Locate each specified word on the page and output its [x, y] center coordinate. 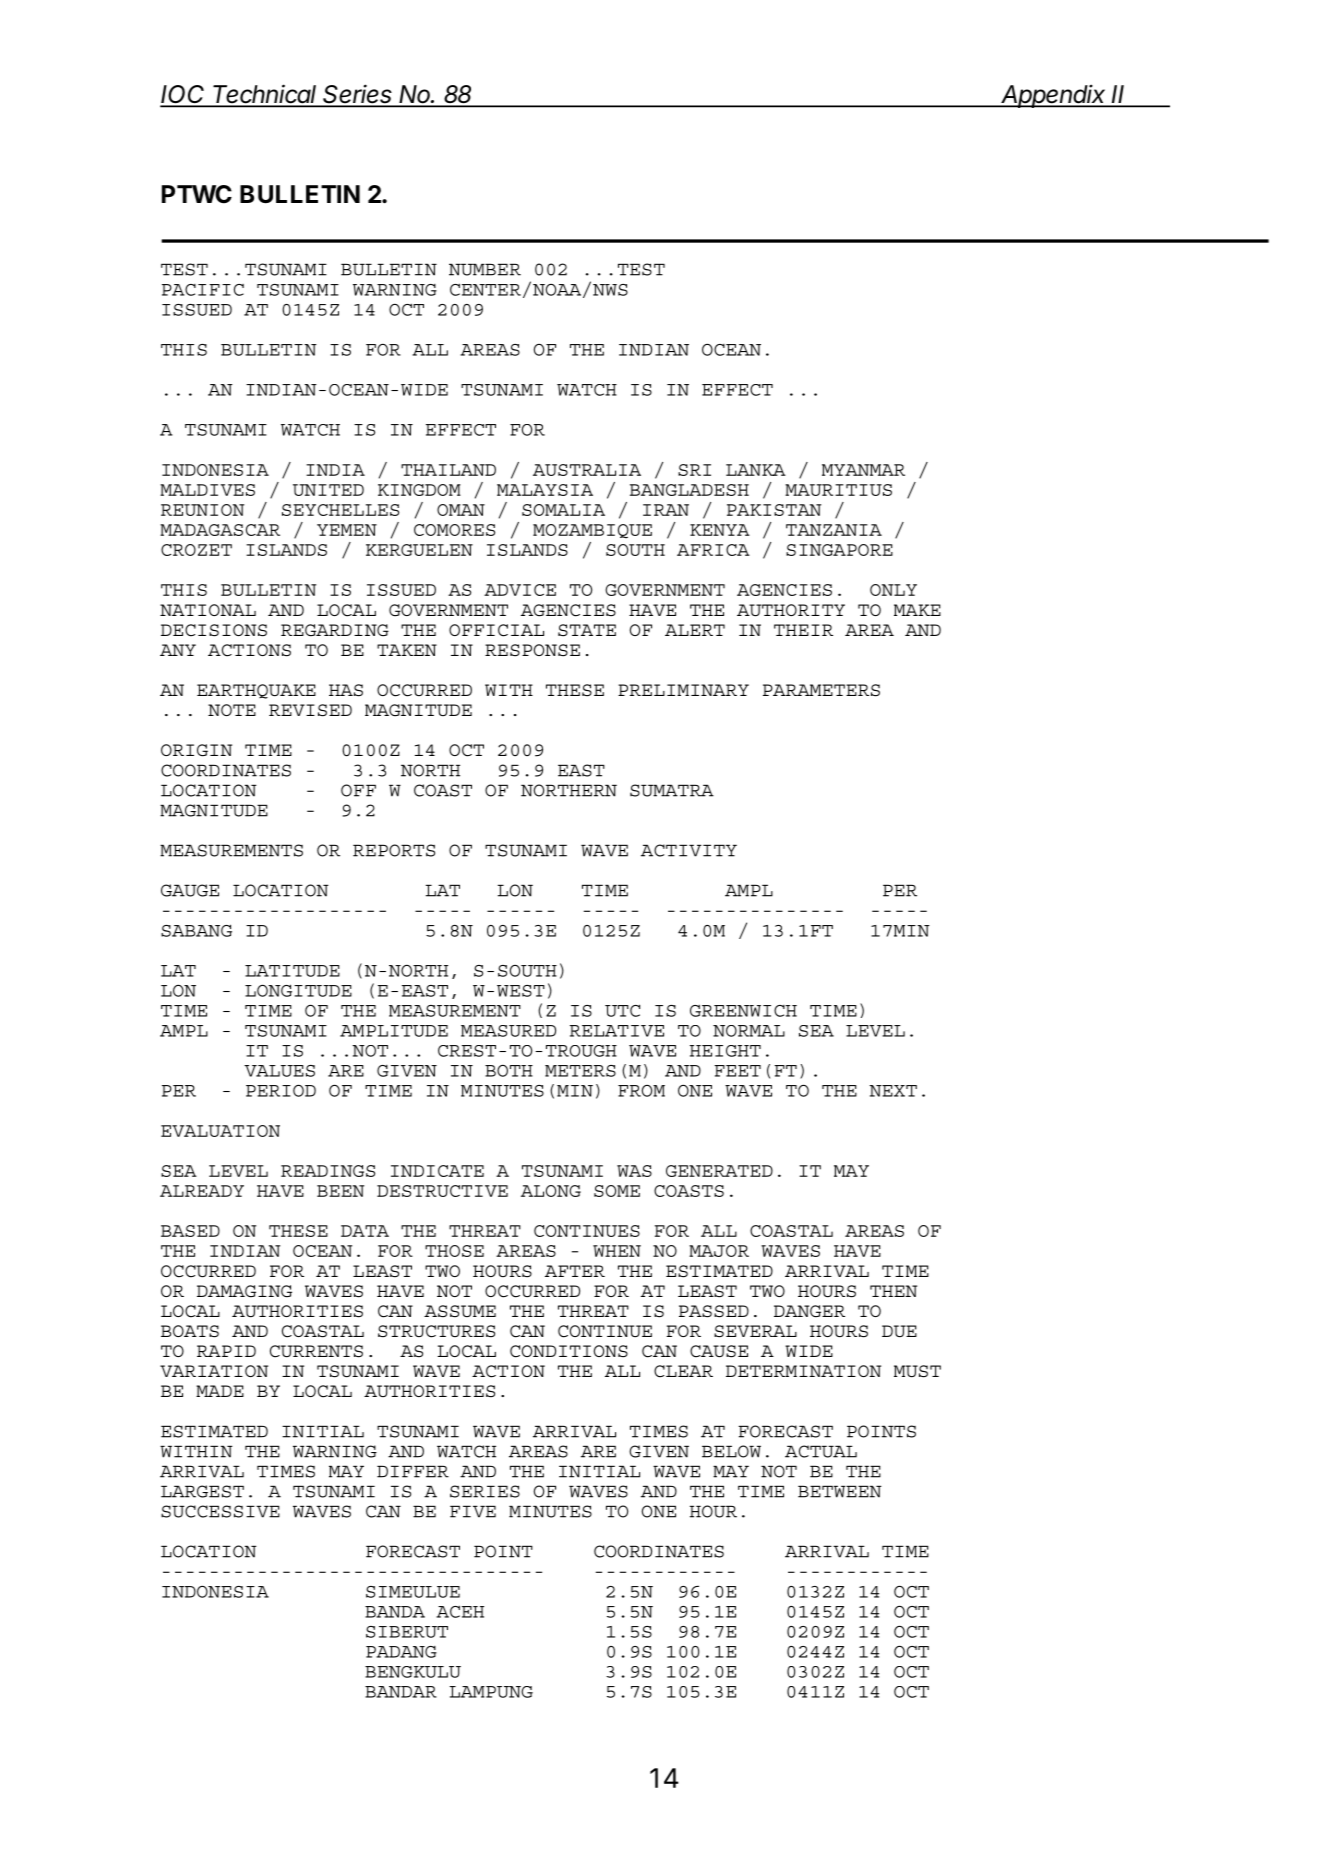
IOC [184, 95]
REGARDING [335, 630]
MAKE [917, 610]
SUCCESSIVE [220, 1511]
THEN [893, 1291]
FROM [641, 1091]
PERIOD [281, 1091]
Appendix [1054, 96]
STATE [587, 630]
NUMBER [485, 269]
